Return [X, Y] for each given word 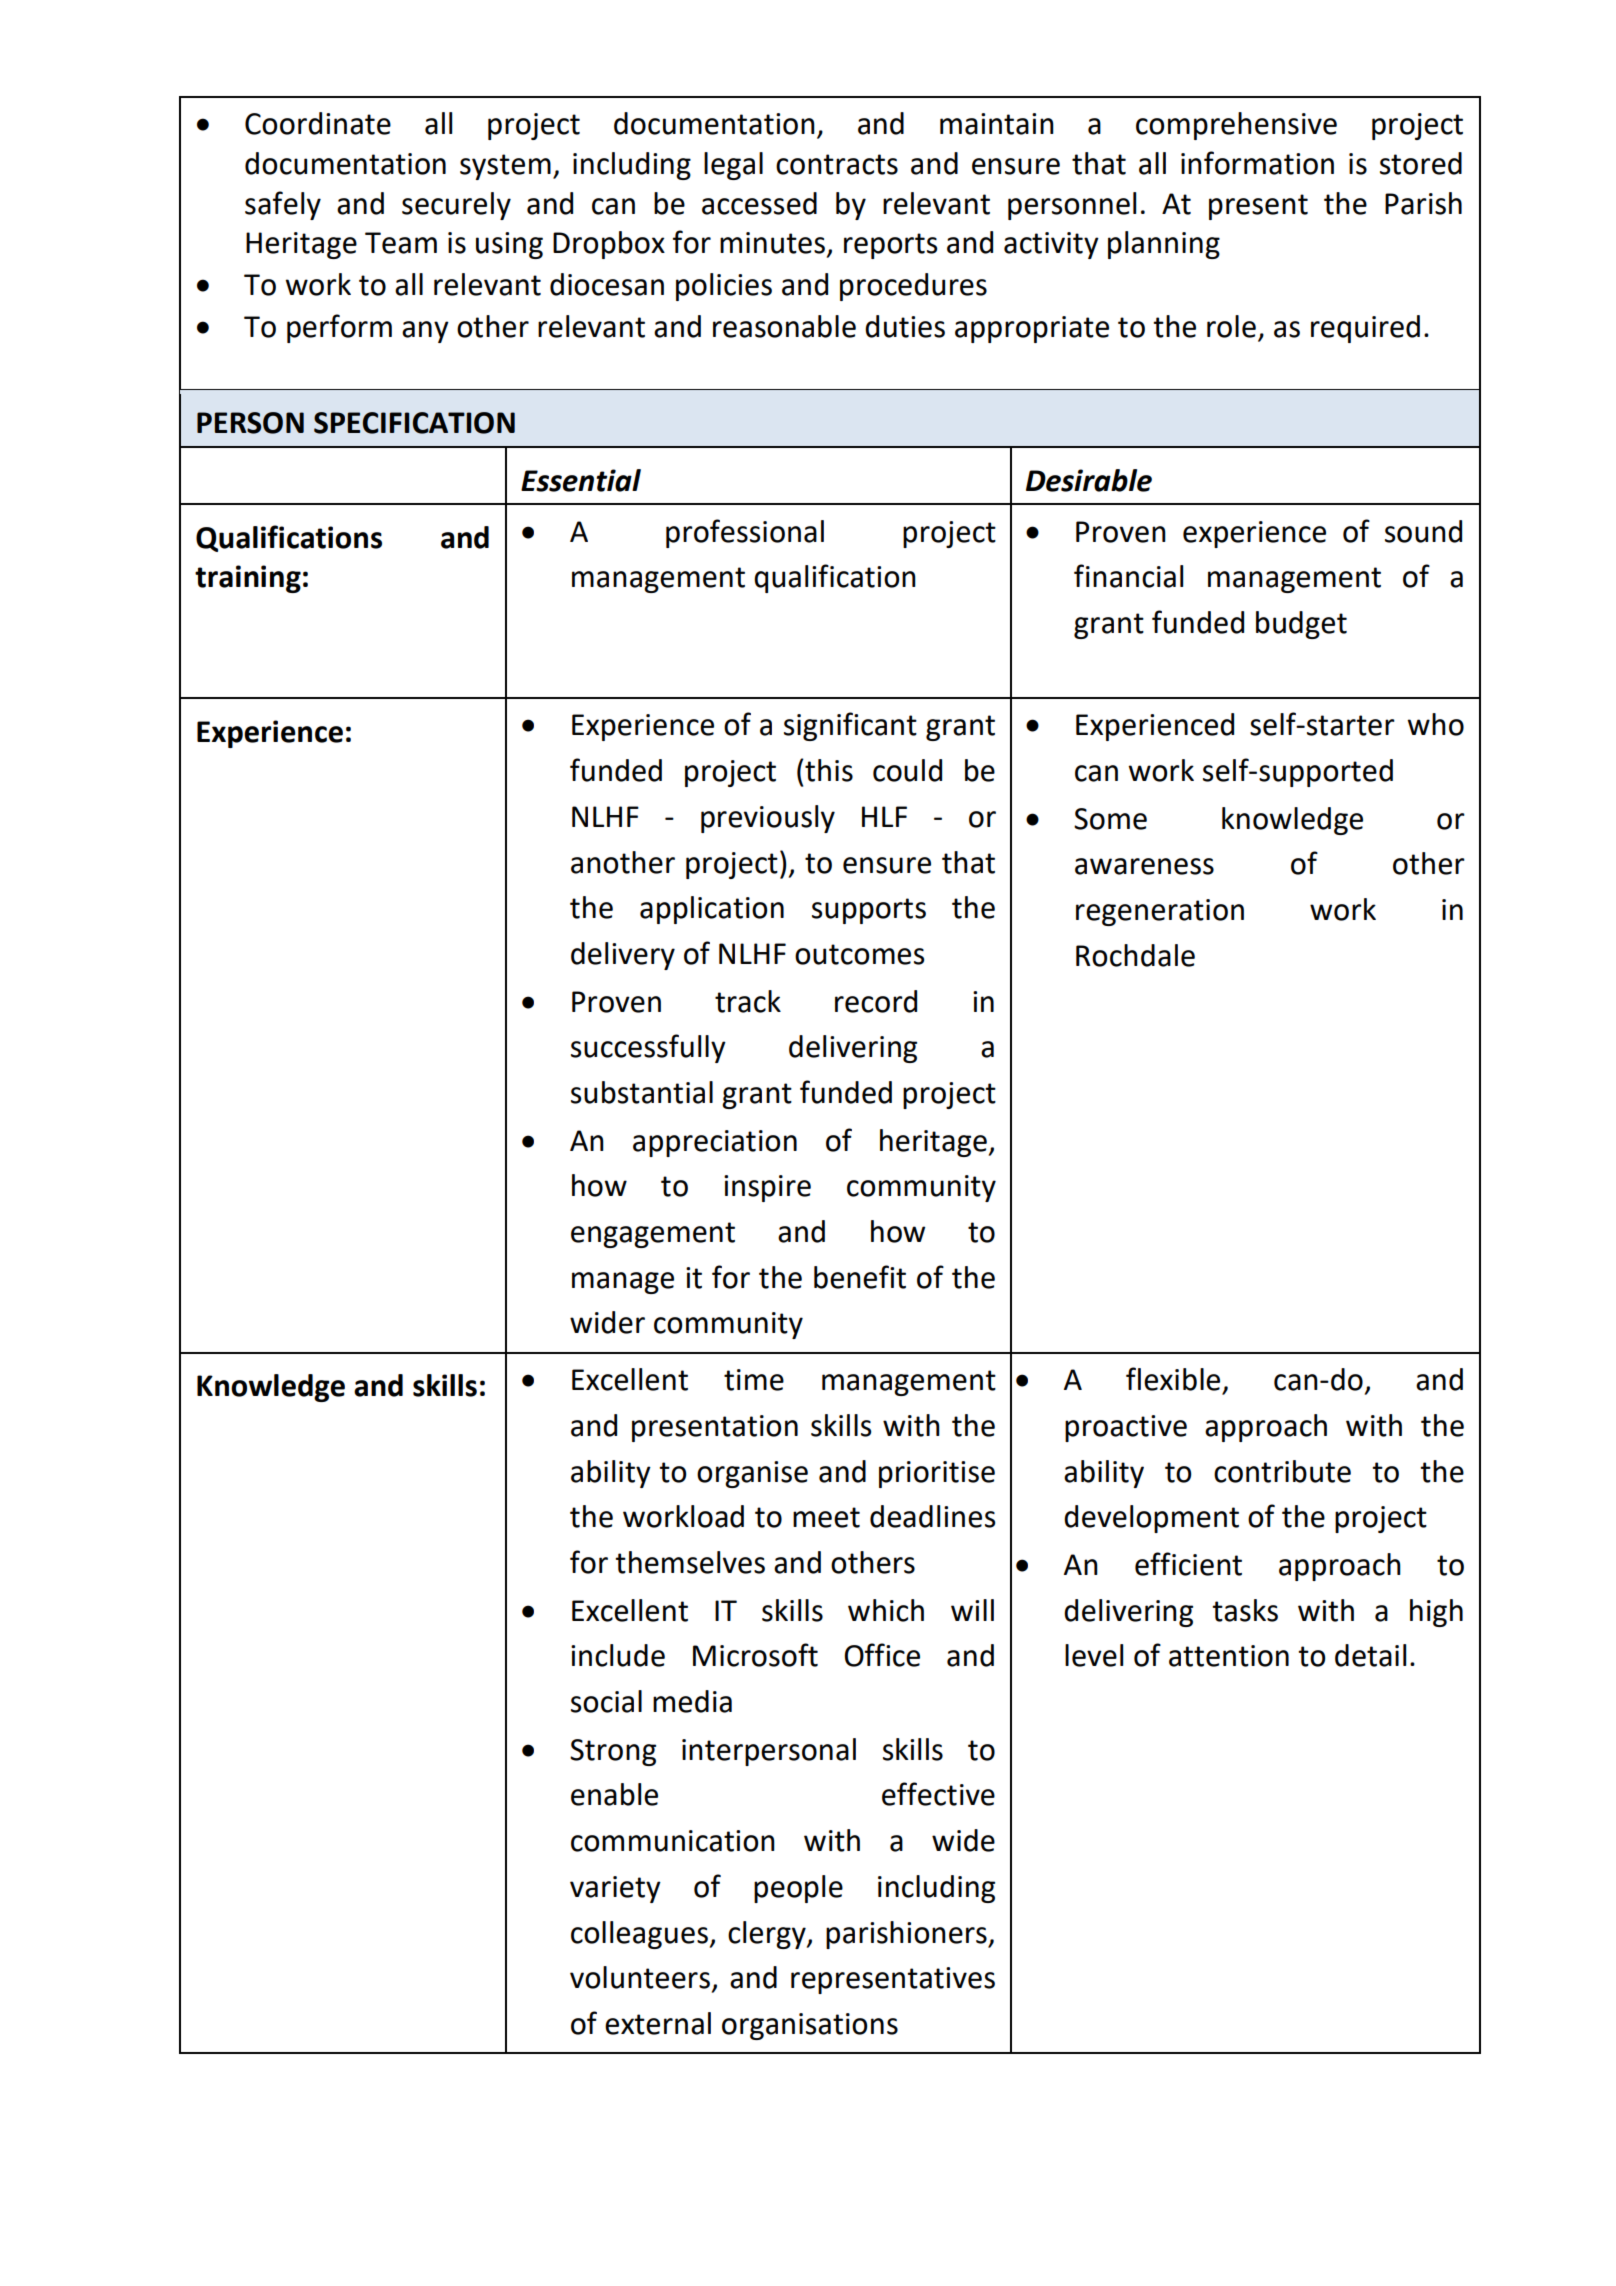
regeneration [1160, 912]
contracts [837, 164]
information [1257, 163]
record [876, 1001]
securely [456, 206]
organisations [810, 2026]
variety [615, 1889]
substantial [642, 1092]
